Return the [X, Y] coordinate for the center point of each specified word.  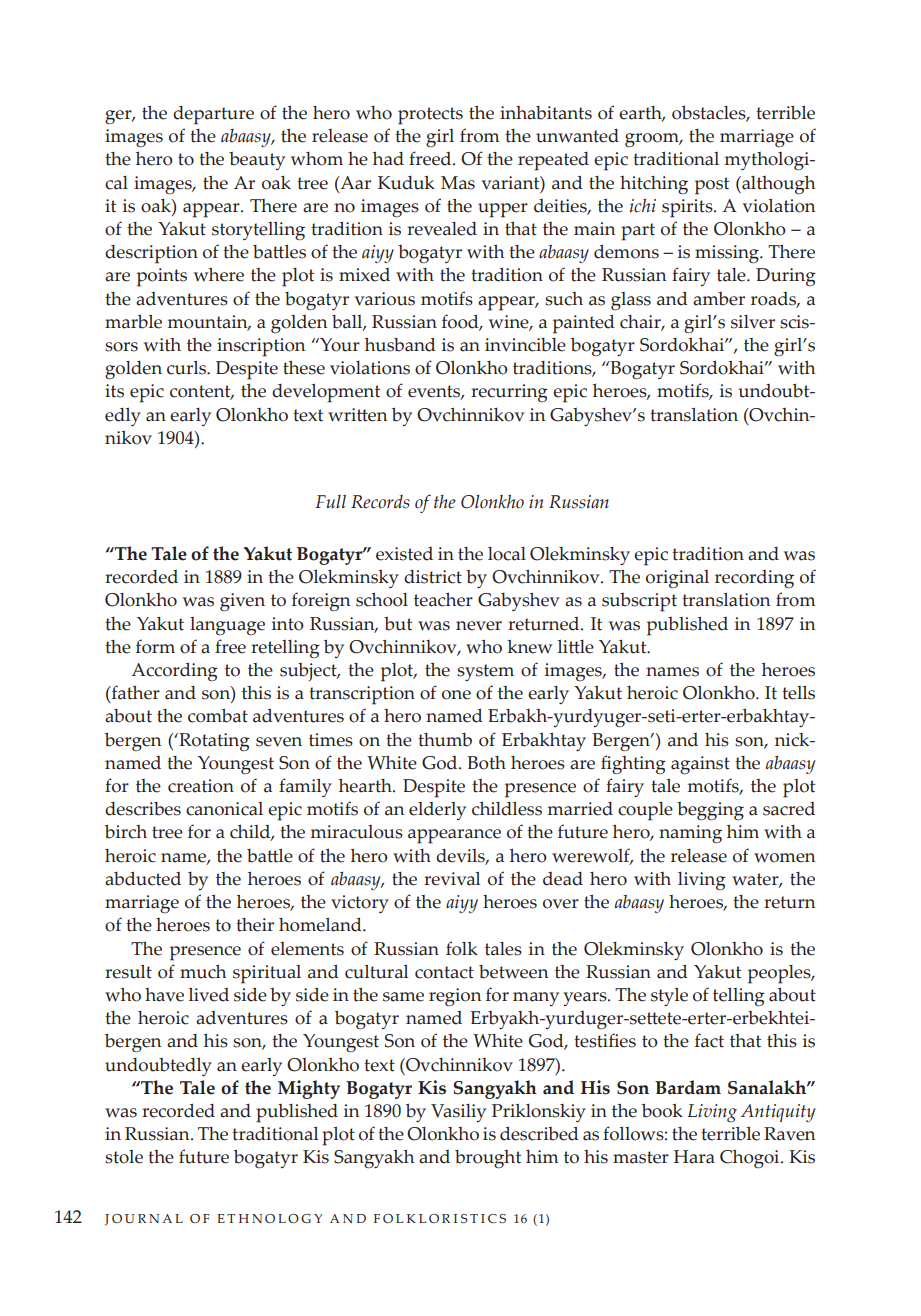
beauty [257, 161]
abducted [143, 879]
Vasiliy [458, 1113]
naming [690, 834]
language [227, 626]
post [712, 186]
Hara [694, 1157]
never [479, 626]
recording [754, 579]
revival [452, 879]
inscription [261, 347]
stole [124, 1157]
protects [430, 116]
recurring [509, 393]
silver [753, 322]
